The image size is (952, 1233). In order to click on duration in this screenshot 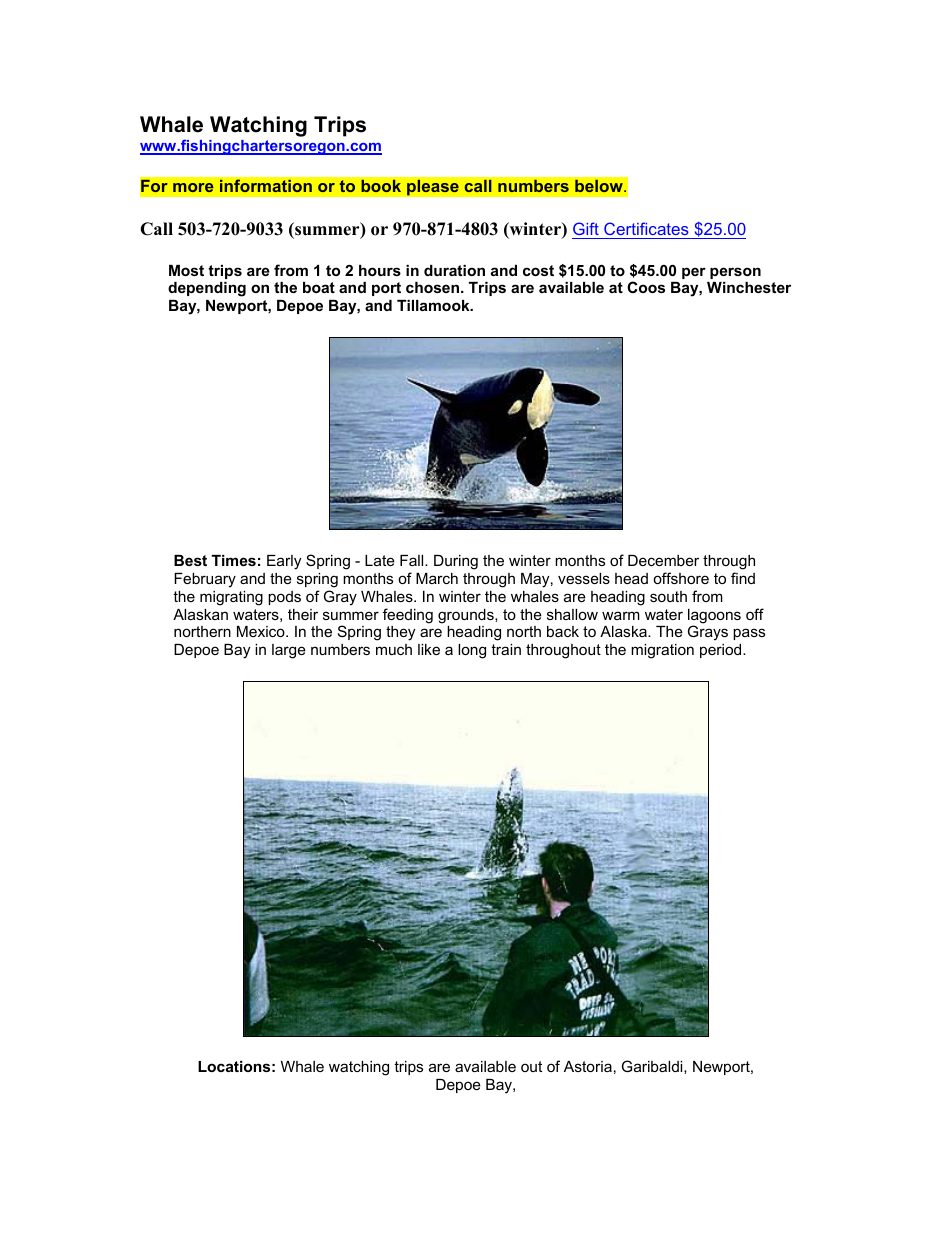, I will do `click(454, 270)`.
